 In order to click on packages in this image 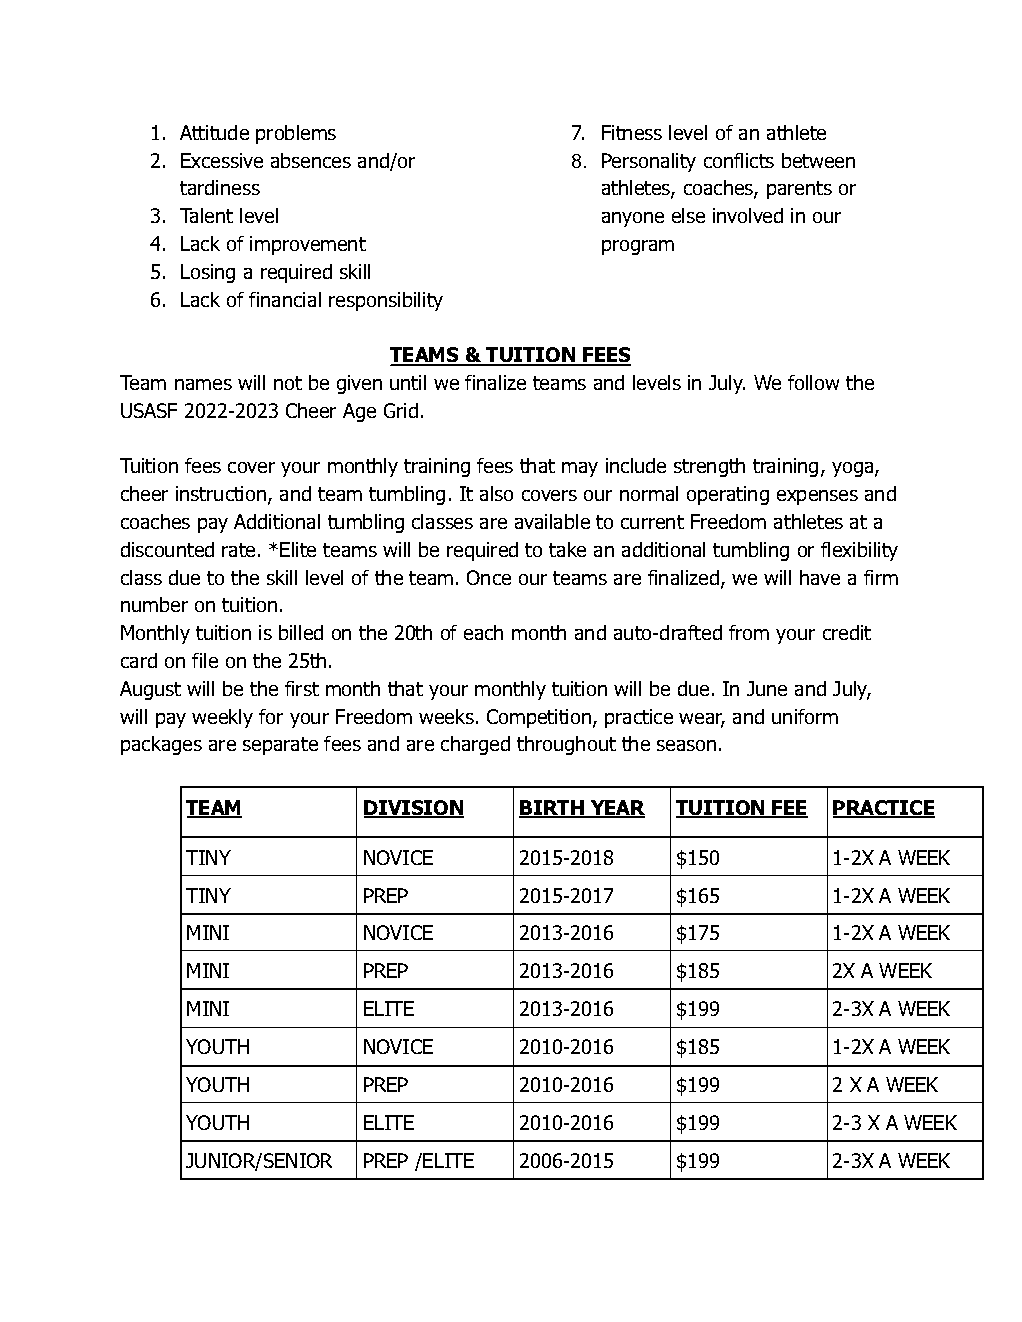, I will do `click(161, 745)`.
